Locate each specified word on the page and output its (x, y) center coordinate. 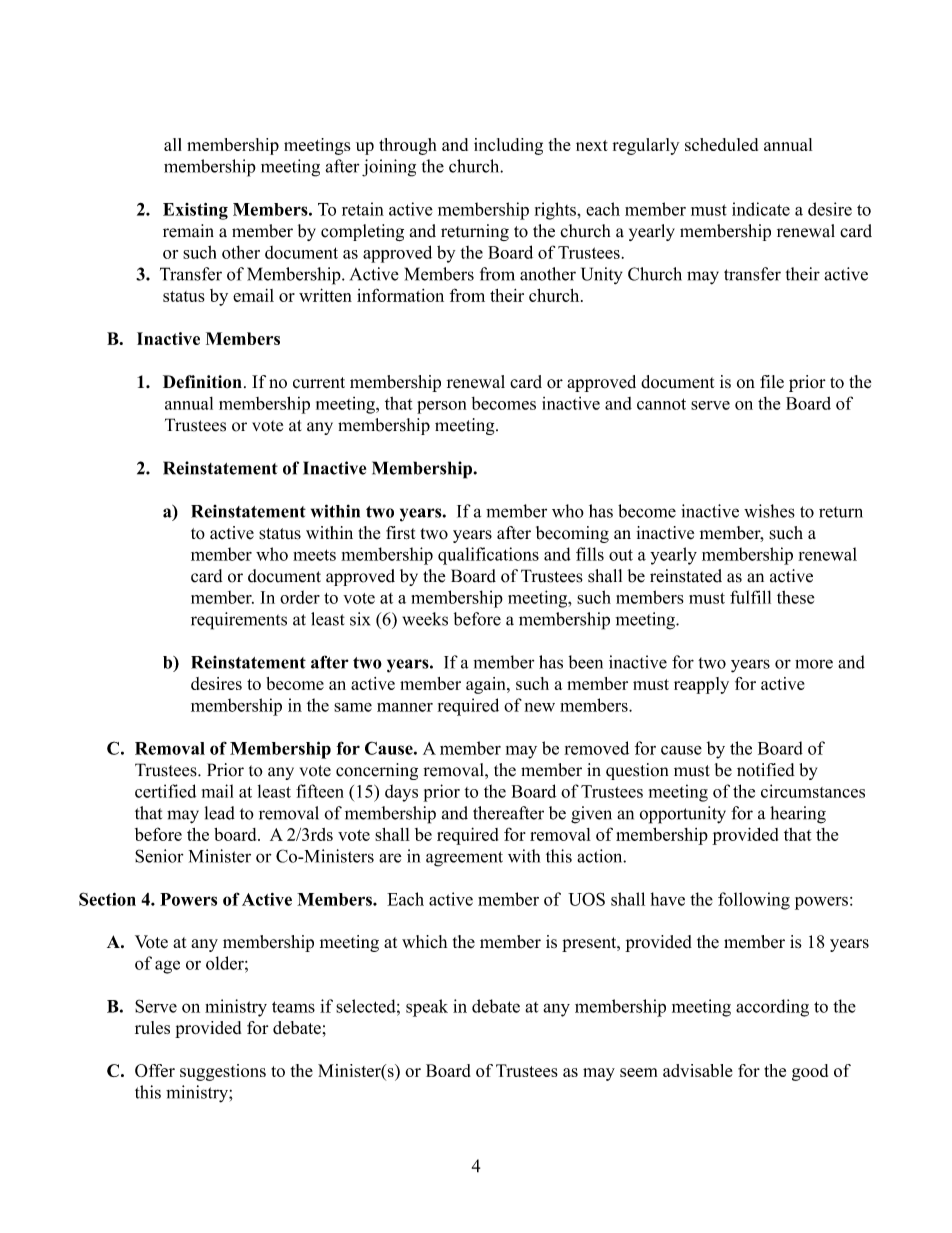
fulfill (750, 597)
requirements (239, 621)
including (508, 146)
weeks (425, 619)
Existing (195, 211)
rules (152, 1027)
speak (427, 1008)
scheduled (721, 144)
